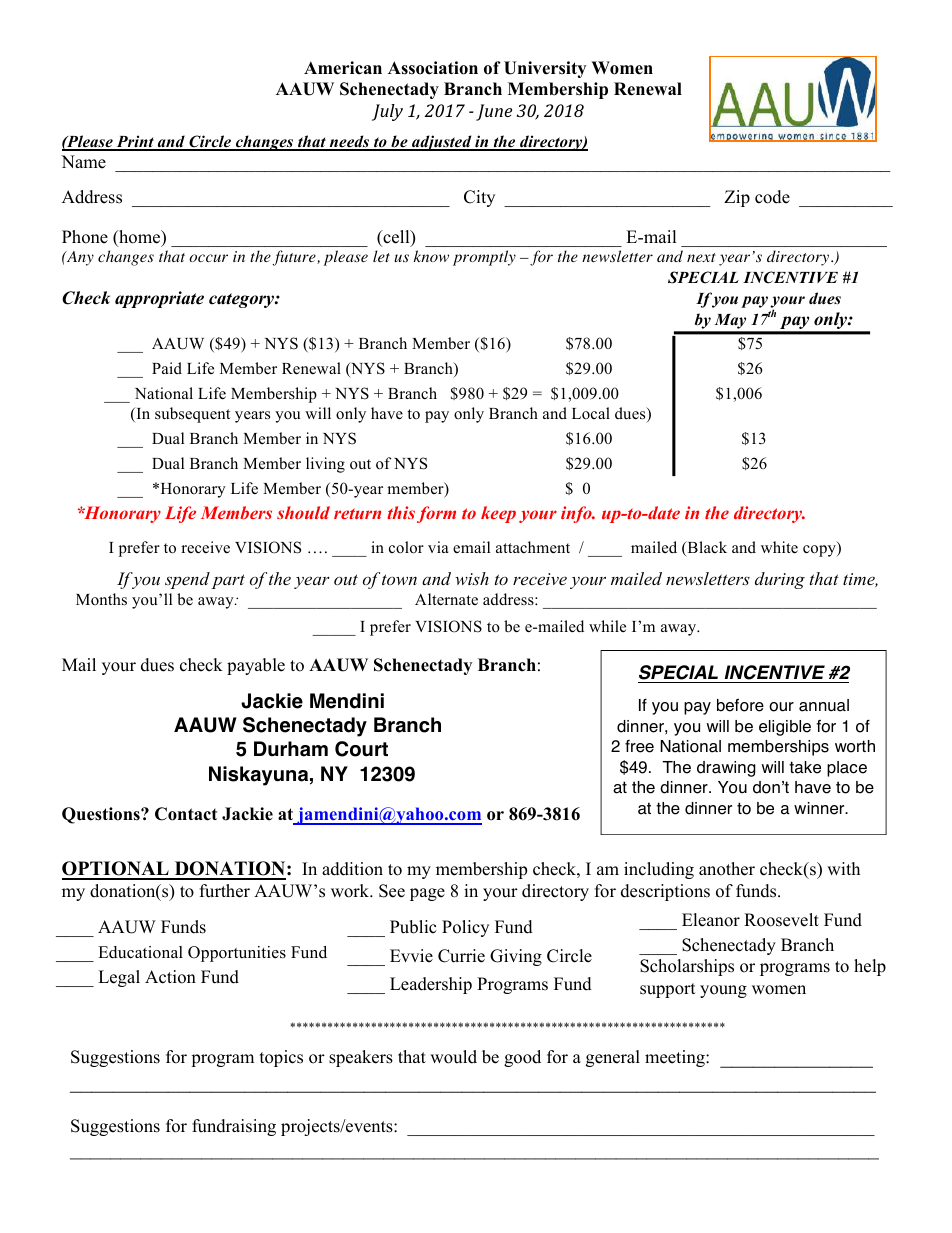 Image resolution: width=952 pixels, height=1233 pixels. What do you see at coordinates (472, 578) in the screenshot?
I see `wish` at bounding box center [472, 578].
